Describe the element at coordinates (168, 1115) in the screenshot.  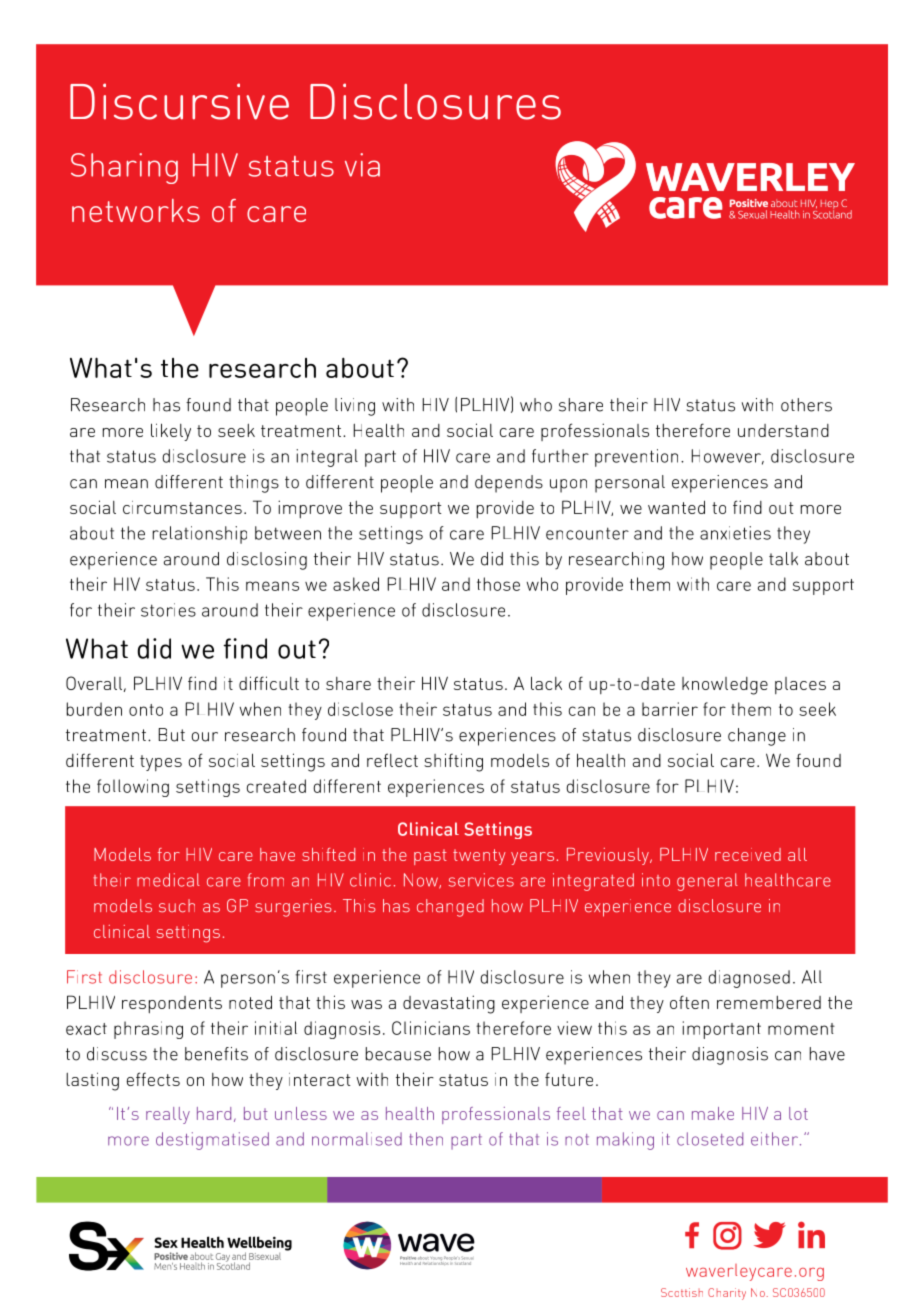
I see `really` at that location.
